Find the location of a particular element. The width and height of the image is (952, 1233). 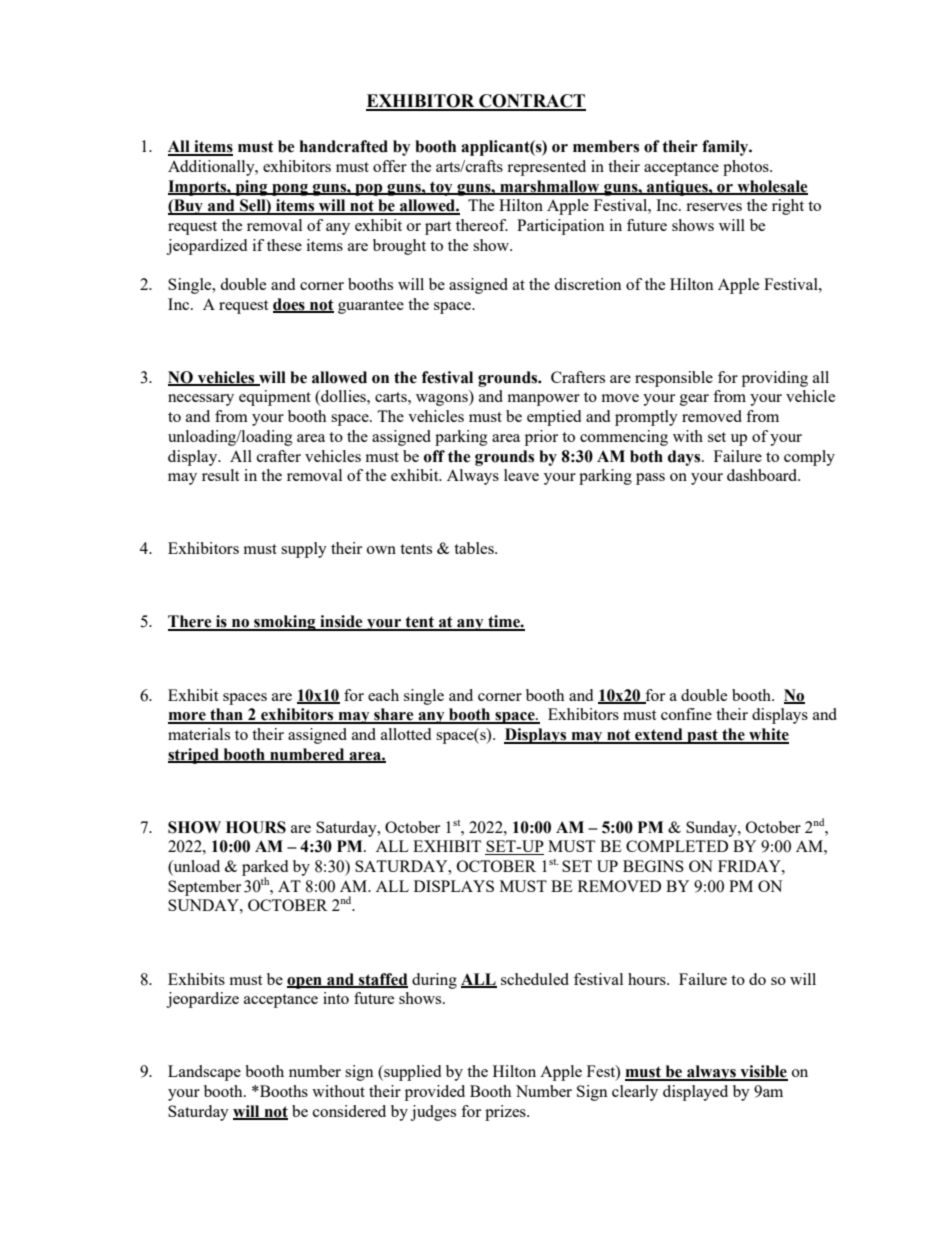

confine is located at coordinates (686, 714).
